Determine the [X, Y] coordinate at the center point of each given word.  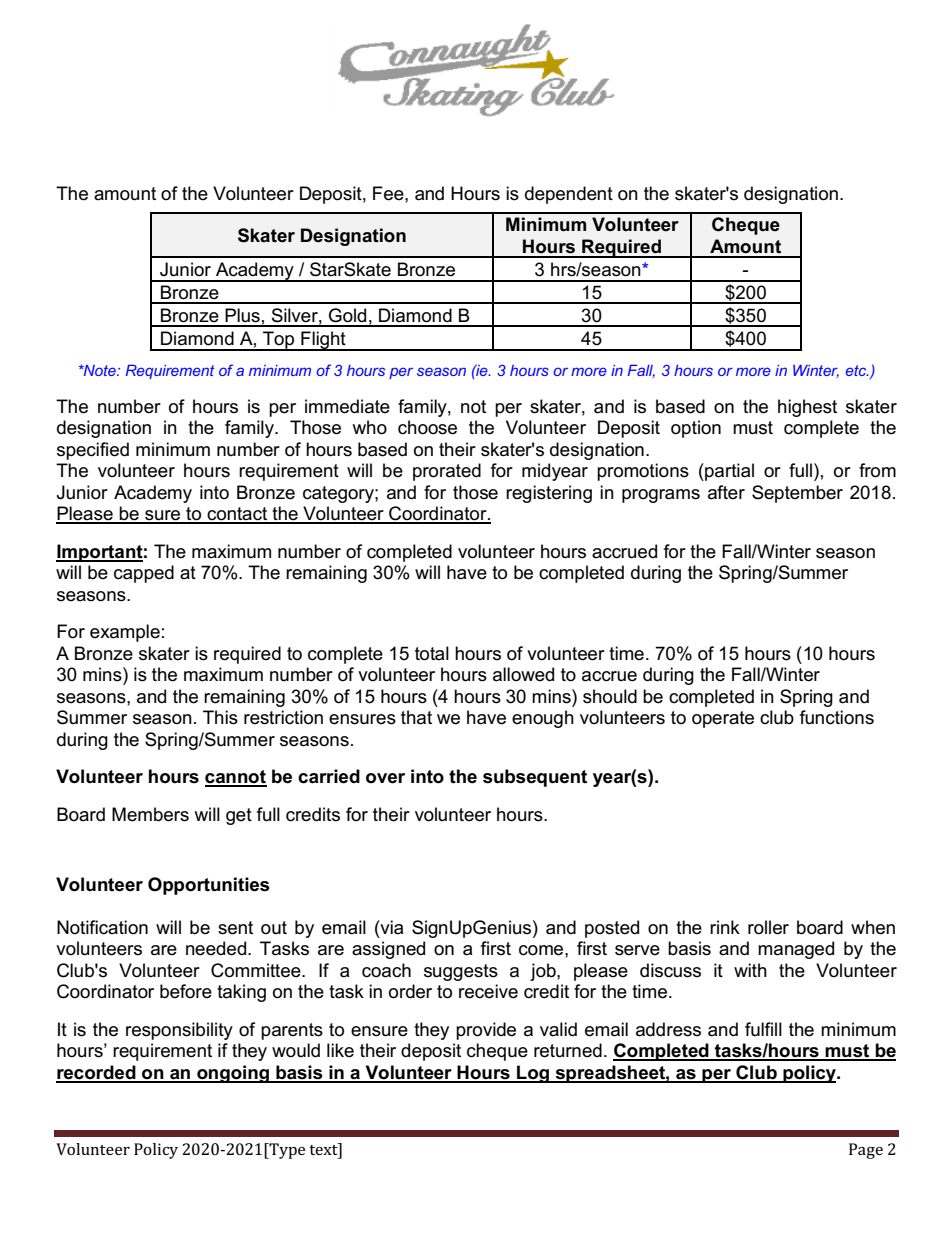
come [542, 950]
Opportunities [209, 886]
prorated [447, 472]
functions [837, 717]
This [220, 717]
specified [93, 451]
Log [533, 1074]
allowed [523, 674]
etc [857, 370]
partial [728, 472]
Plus [242, 315]
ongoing [233, 1074]
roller [768, 927]
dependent [569, 195]
